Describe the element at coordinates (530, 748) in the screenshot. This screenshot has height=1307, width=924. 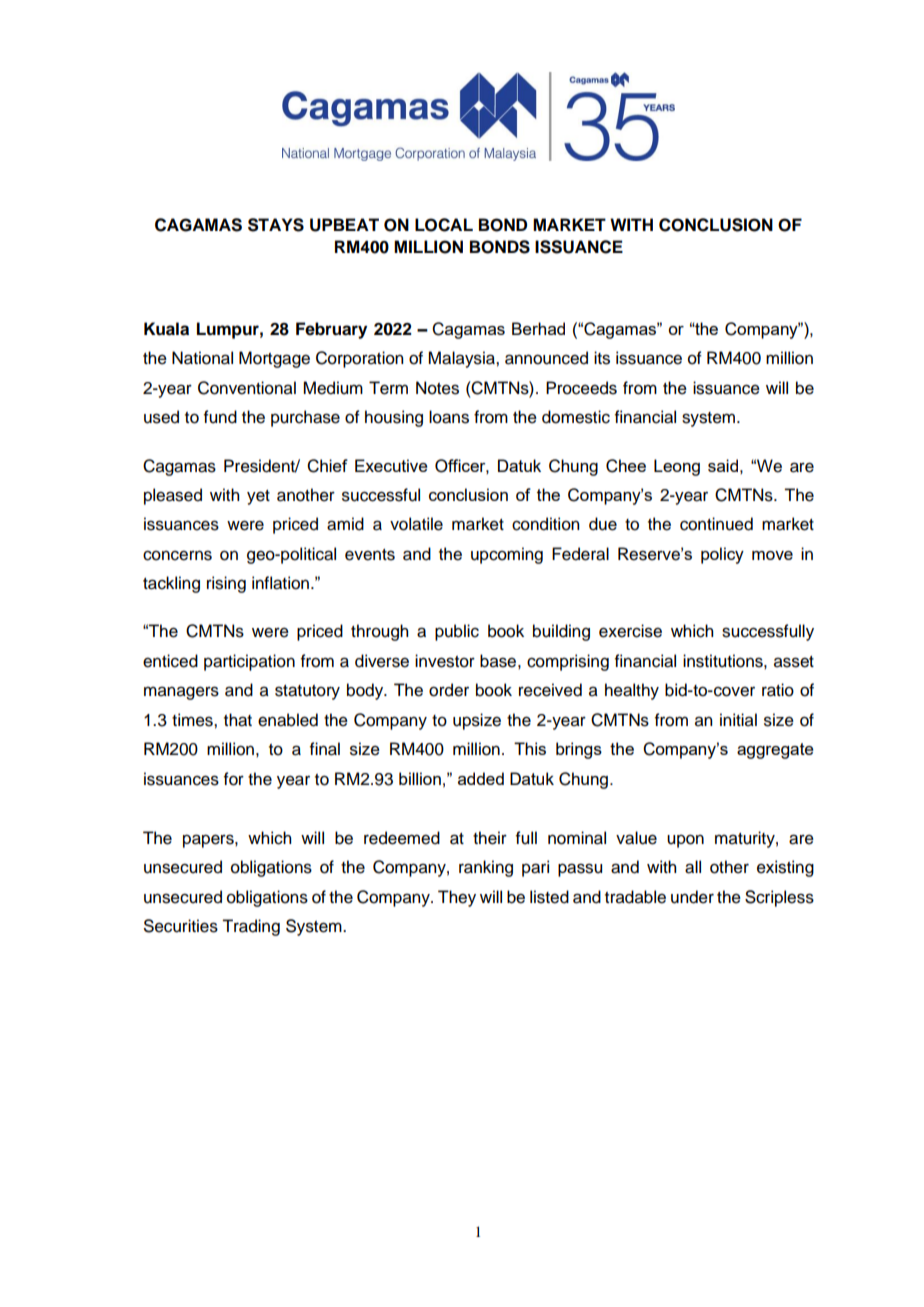
I see `This` at that location.
